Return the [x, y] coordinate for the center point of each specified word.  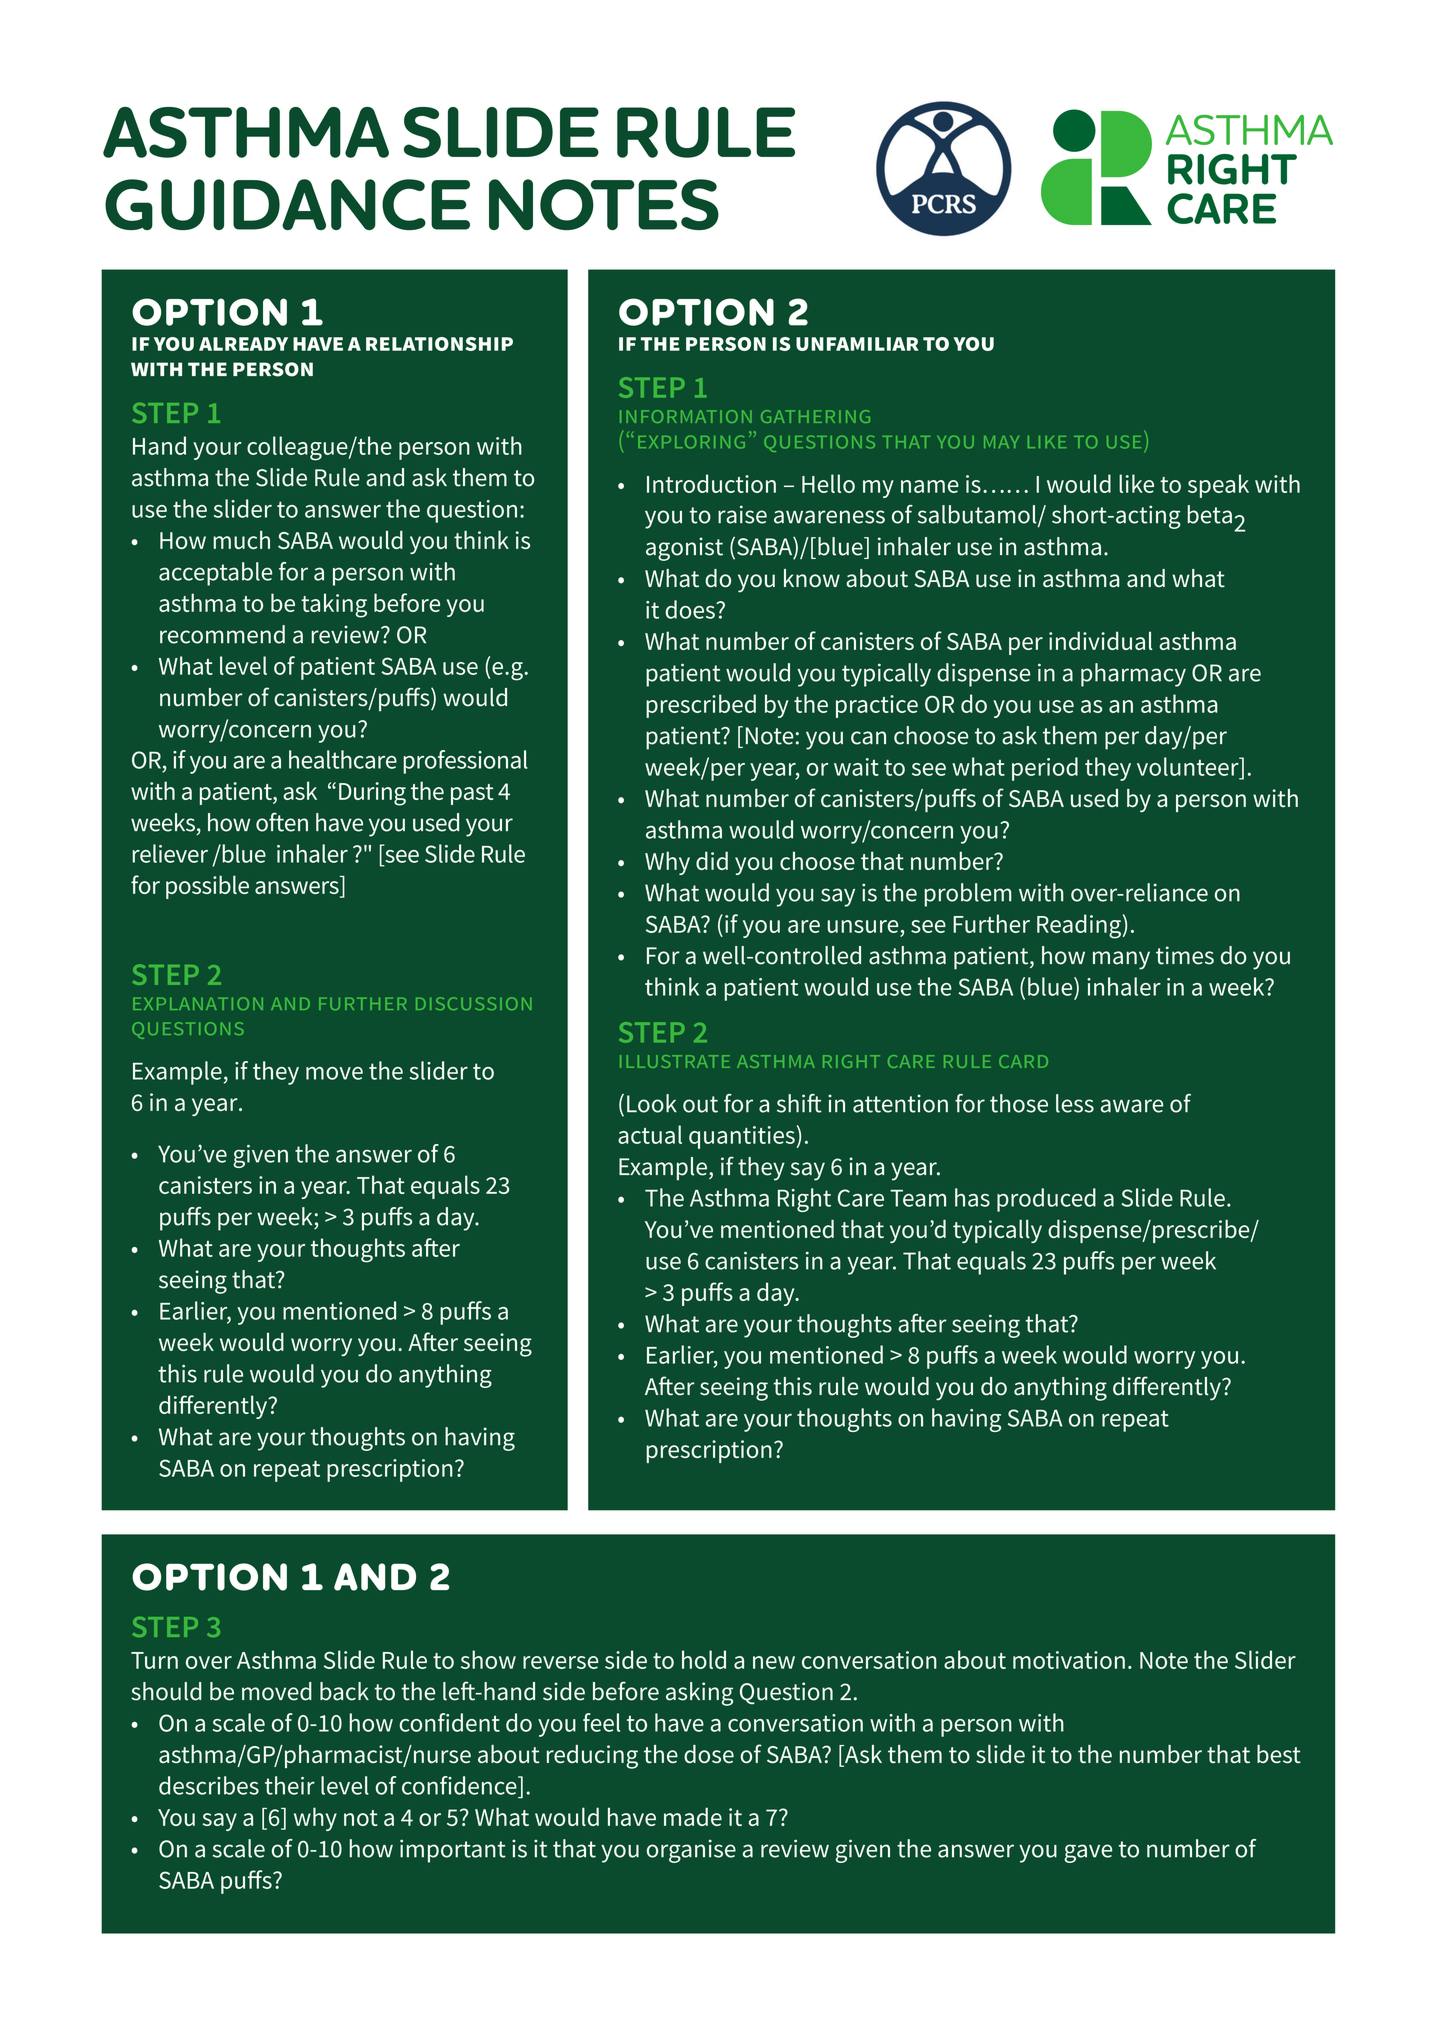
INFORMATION [686, 416]
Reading [1080, 926]
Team [918, 1198]
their [290, 1785]
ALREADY [243, 344]
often [282, 822]
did [712, 860]
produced [1046, 1200]
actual [650, 1134]
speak [1218, 486]
